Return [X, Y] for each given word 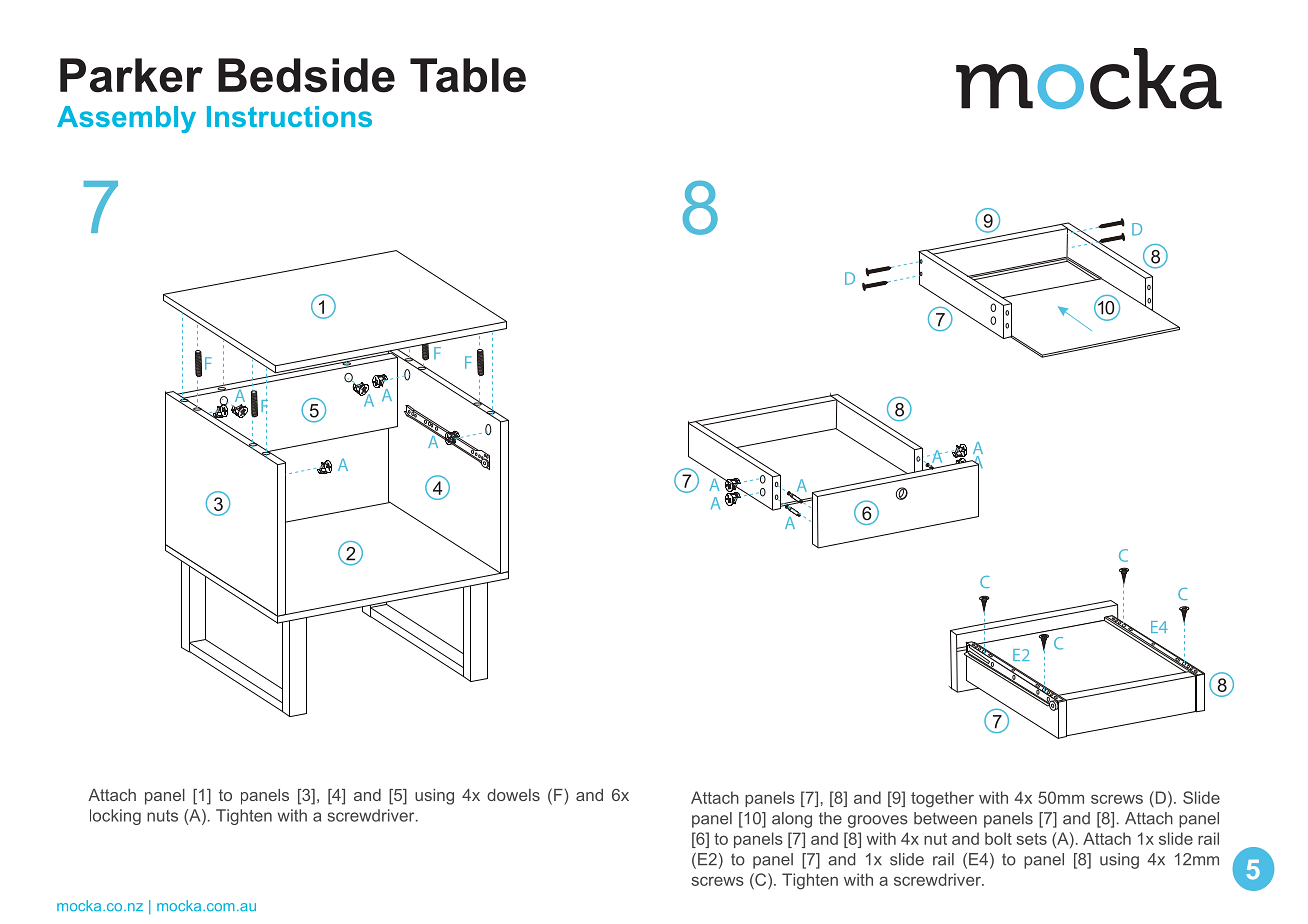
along [792, 820]
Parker [131, 75]
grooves [878, 821]
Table [468, 75]
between [945, 818]
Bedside [306, 75]
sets [1031, 839]
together [942, 799]
